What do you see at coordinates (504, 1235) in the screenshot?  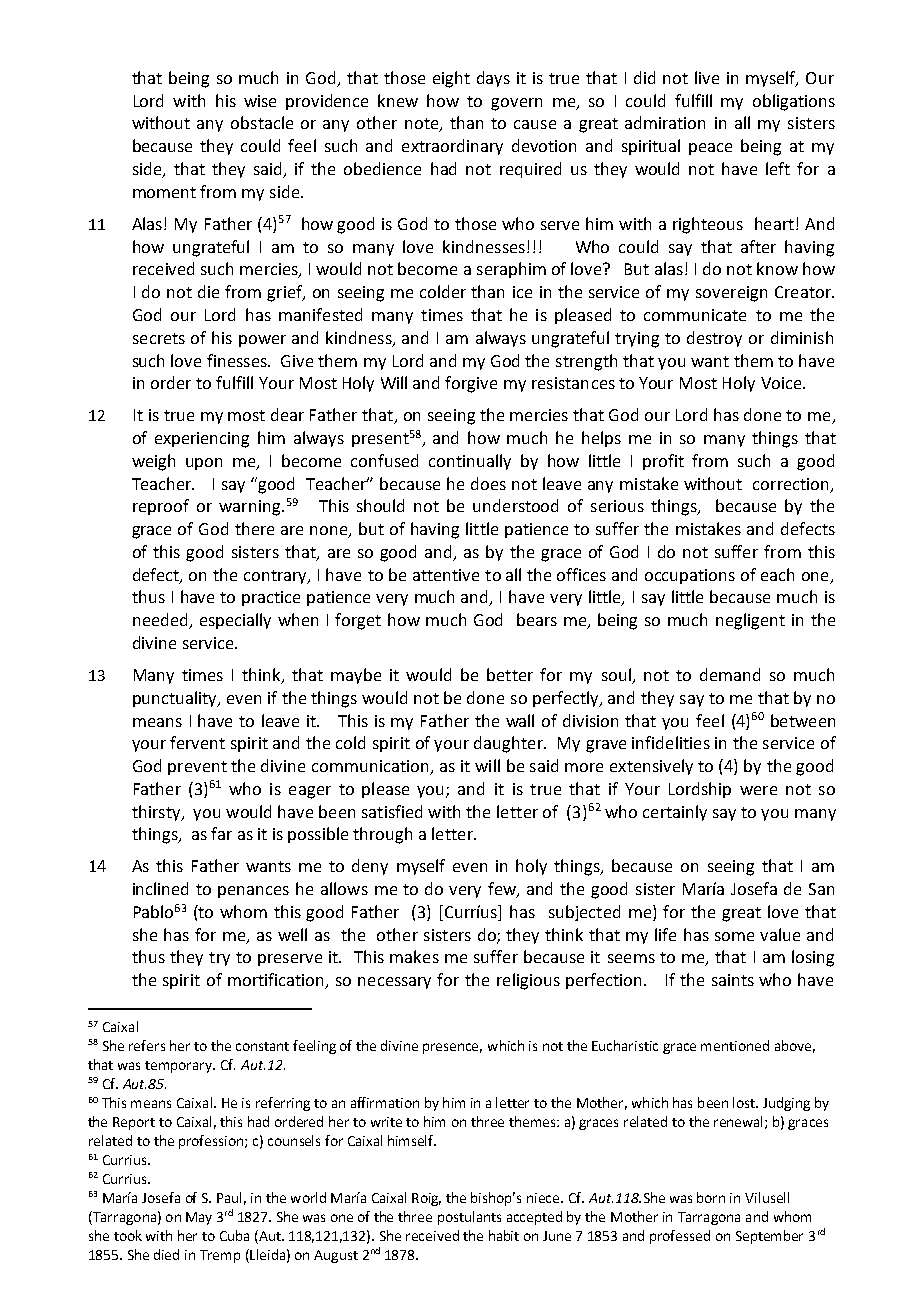 I see `habit` at bounding box center [504, 1235].
